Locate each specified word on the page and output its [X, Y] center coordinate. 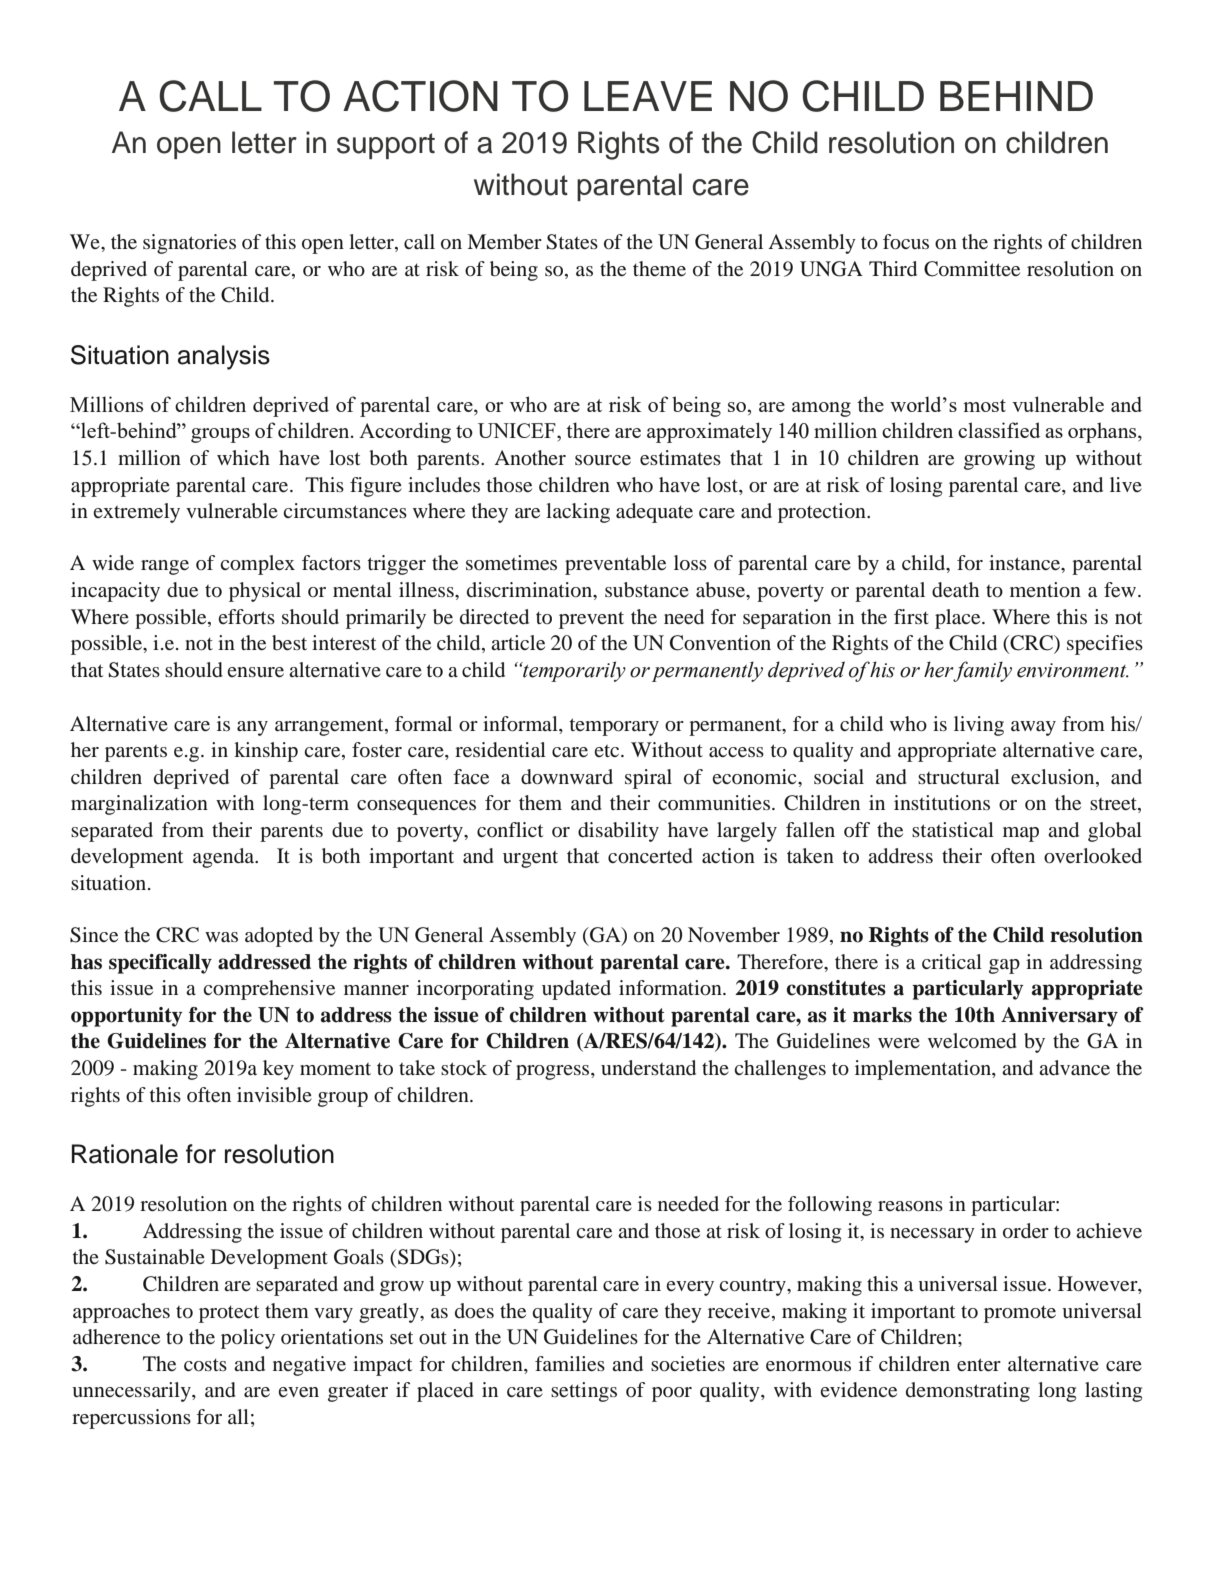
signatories [189, 244]
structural [959, 776]
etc [608, 751]
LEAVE [648, 96]
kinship [266, 752]
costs [205, 1365]
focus [906, 242]
